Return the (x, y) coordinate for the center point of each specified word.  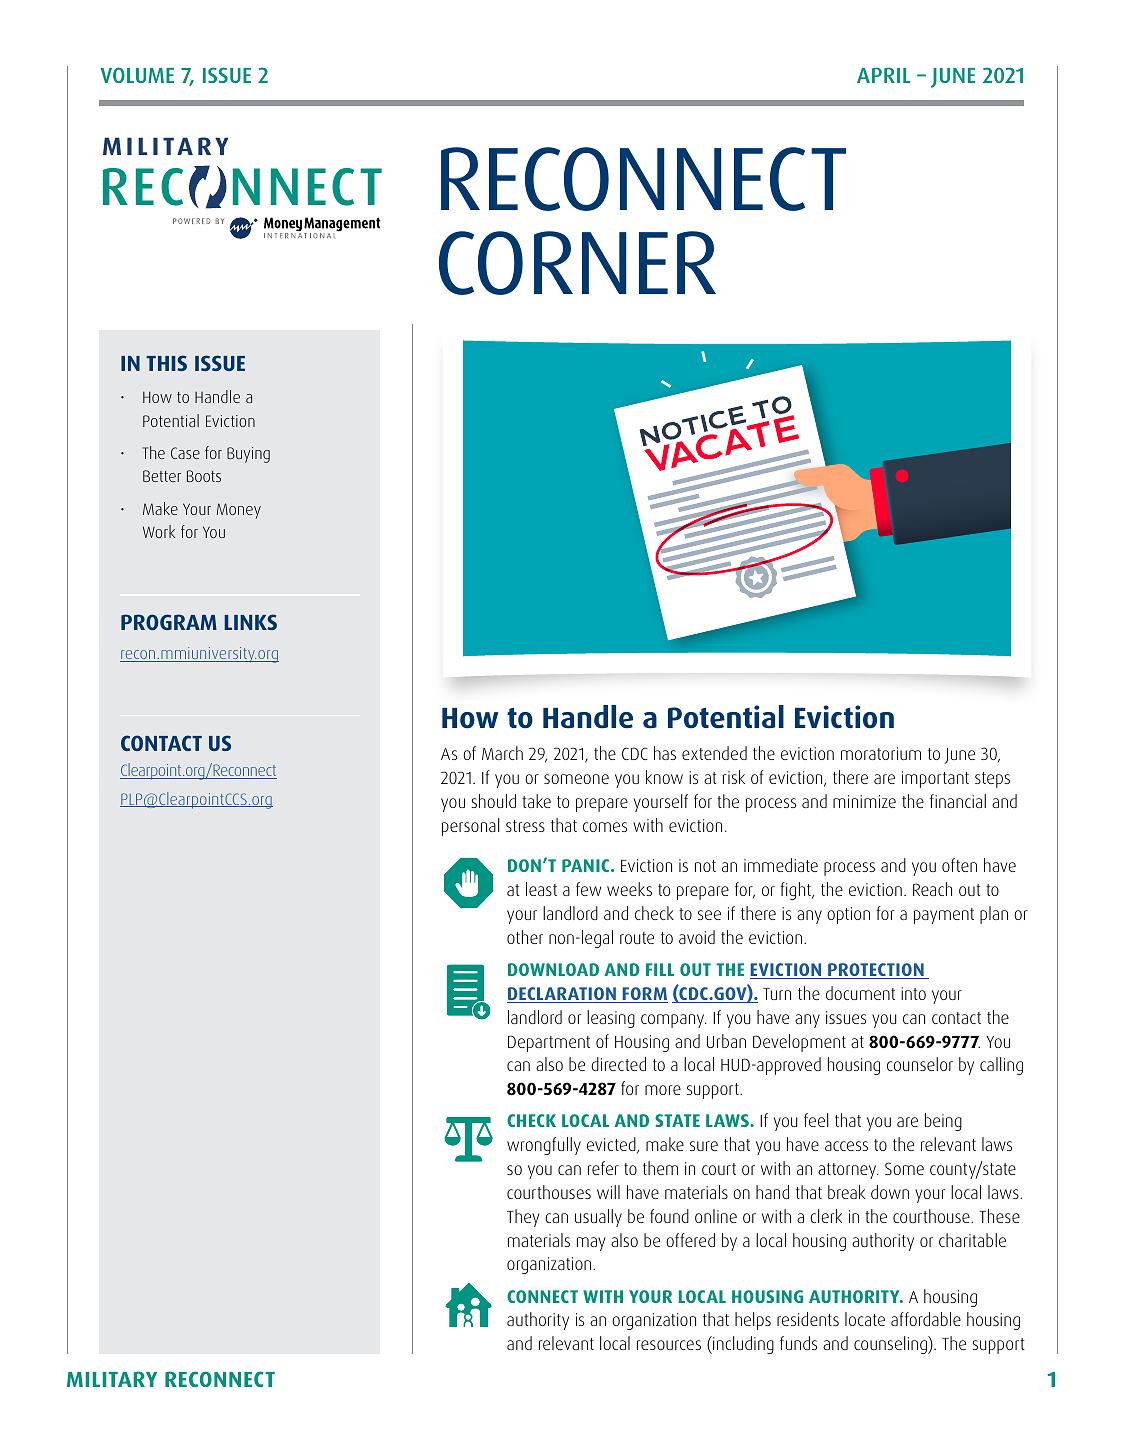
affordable (926, 1319)
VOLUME (137, 75)
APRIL (884, 75)
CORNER (577, 263)
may (591, 1244)
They (523, 1218)
